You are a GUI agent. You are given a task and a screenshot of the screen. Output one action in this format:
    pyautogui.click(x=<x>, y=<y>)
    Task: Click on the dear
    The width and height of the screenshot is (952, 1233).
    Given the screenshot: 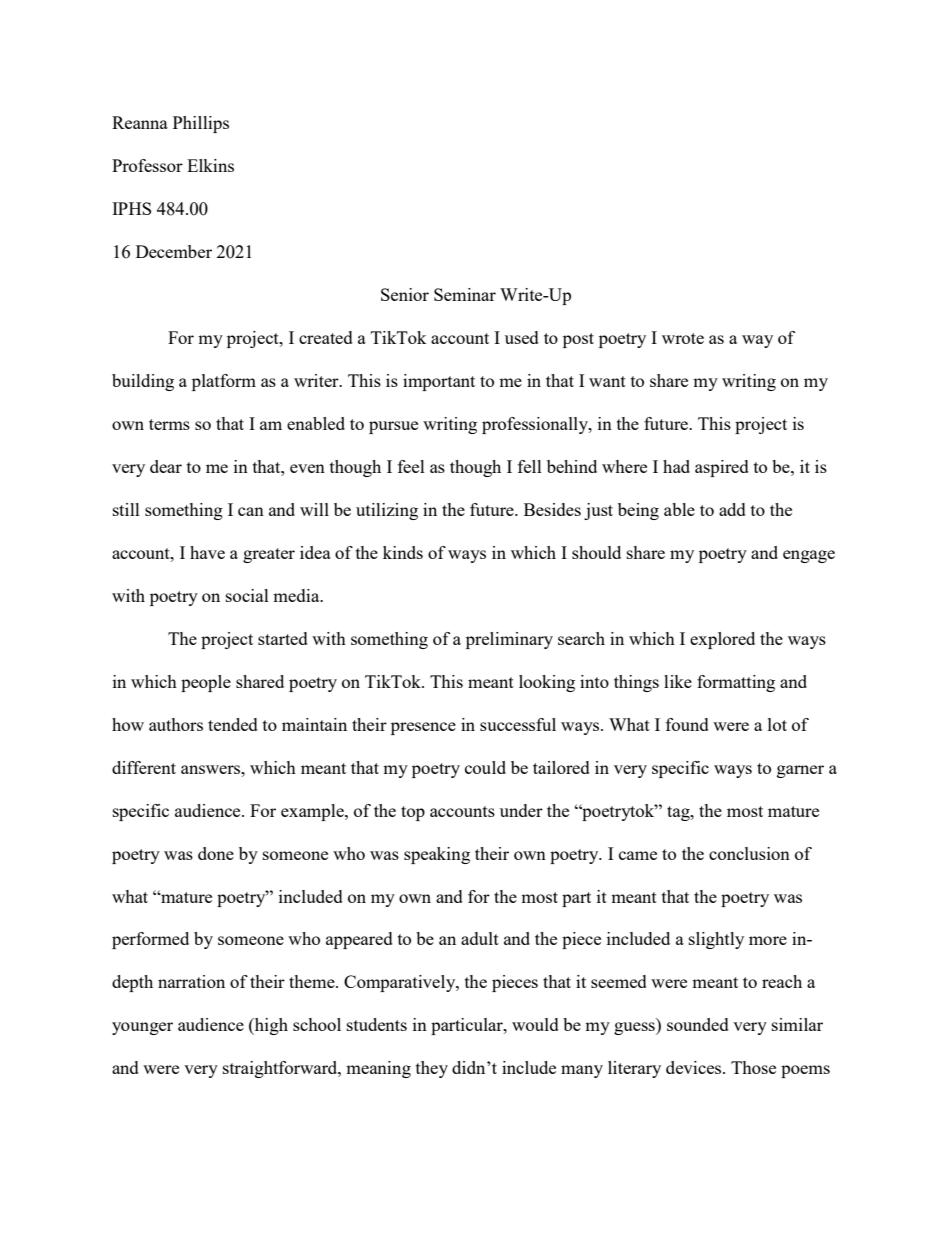 What is the action you would take?
    pyautogui.click(x=166, y=466)
